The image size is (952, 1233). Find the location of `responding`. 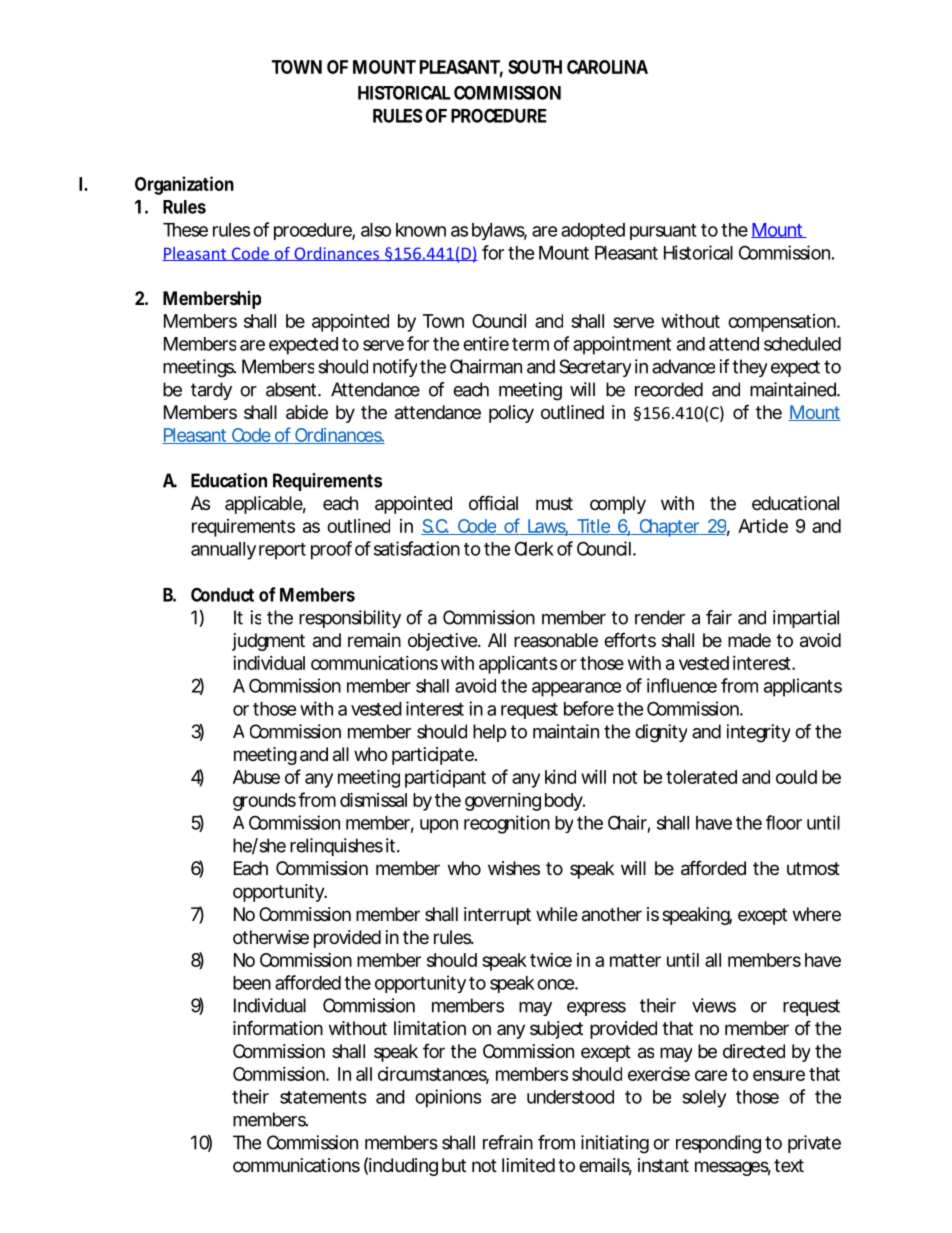

responding is located at coordinates (718, 1144).
